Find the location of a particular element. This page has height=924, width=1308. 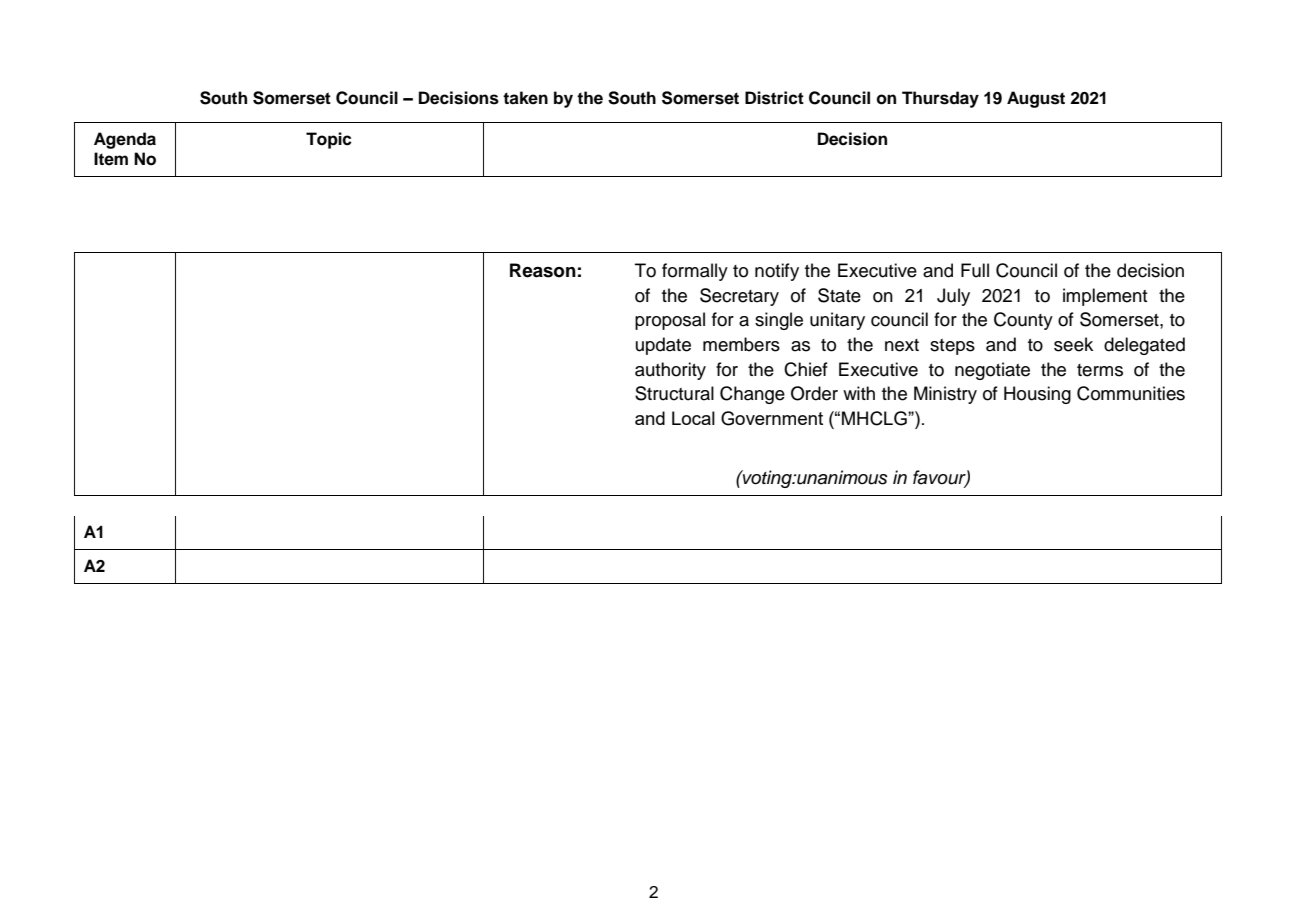

Topic is located at coordinates (329, 140).
